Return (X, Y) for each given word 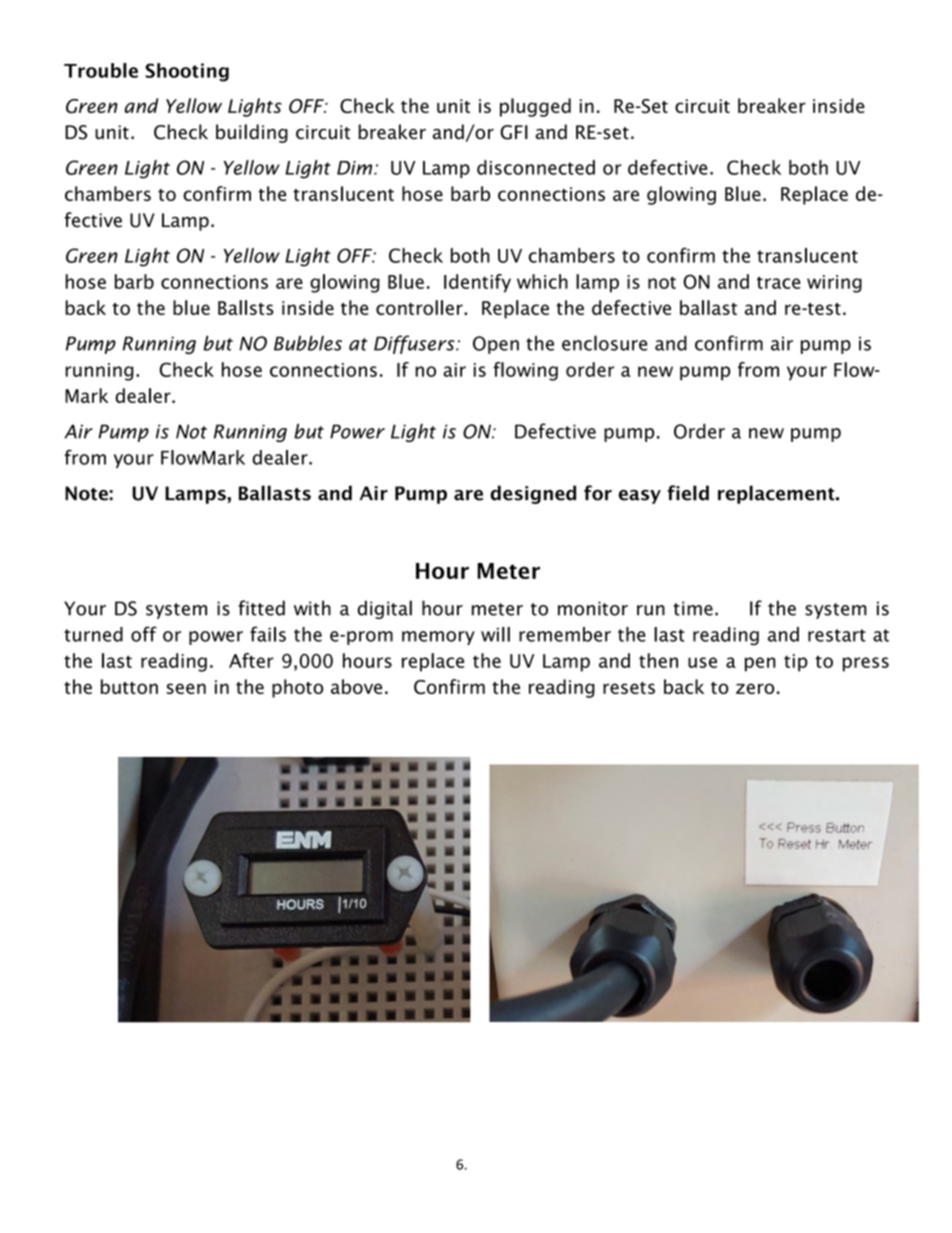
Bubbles (308, 343)
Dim (356, 168)
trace (778, 282)
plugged (535, 107)
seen (186, 688)
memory (438, 638)
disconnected (536, 167)
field (688, 493)
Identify (477, 283)
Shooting (187, 72)
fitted (261, 608)
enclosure (604, 343)
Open (496, 345)
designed (533, 494)
